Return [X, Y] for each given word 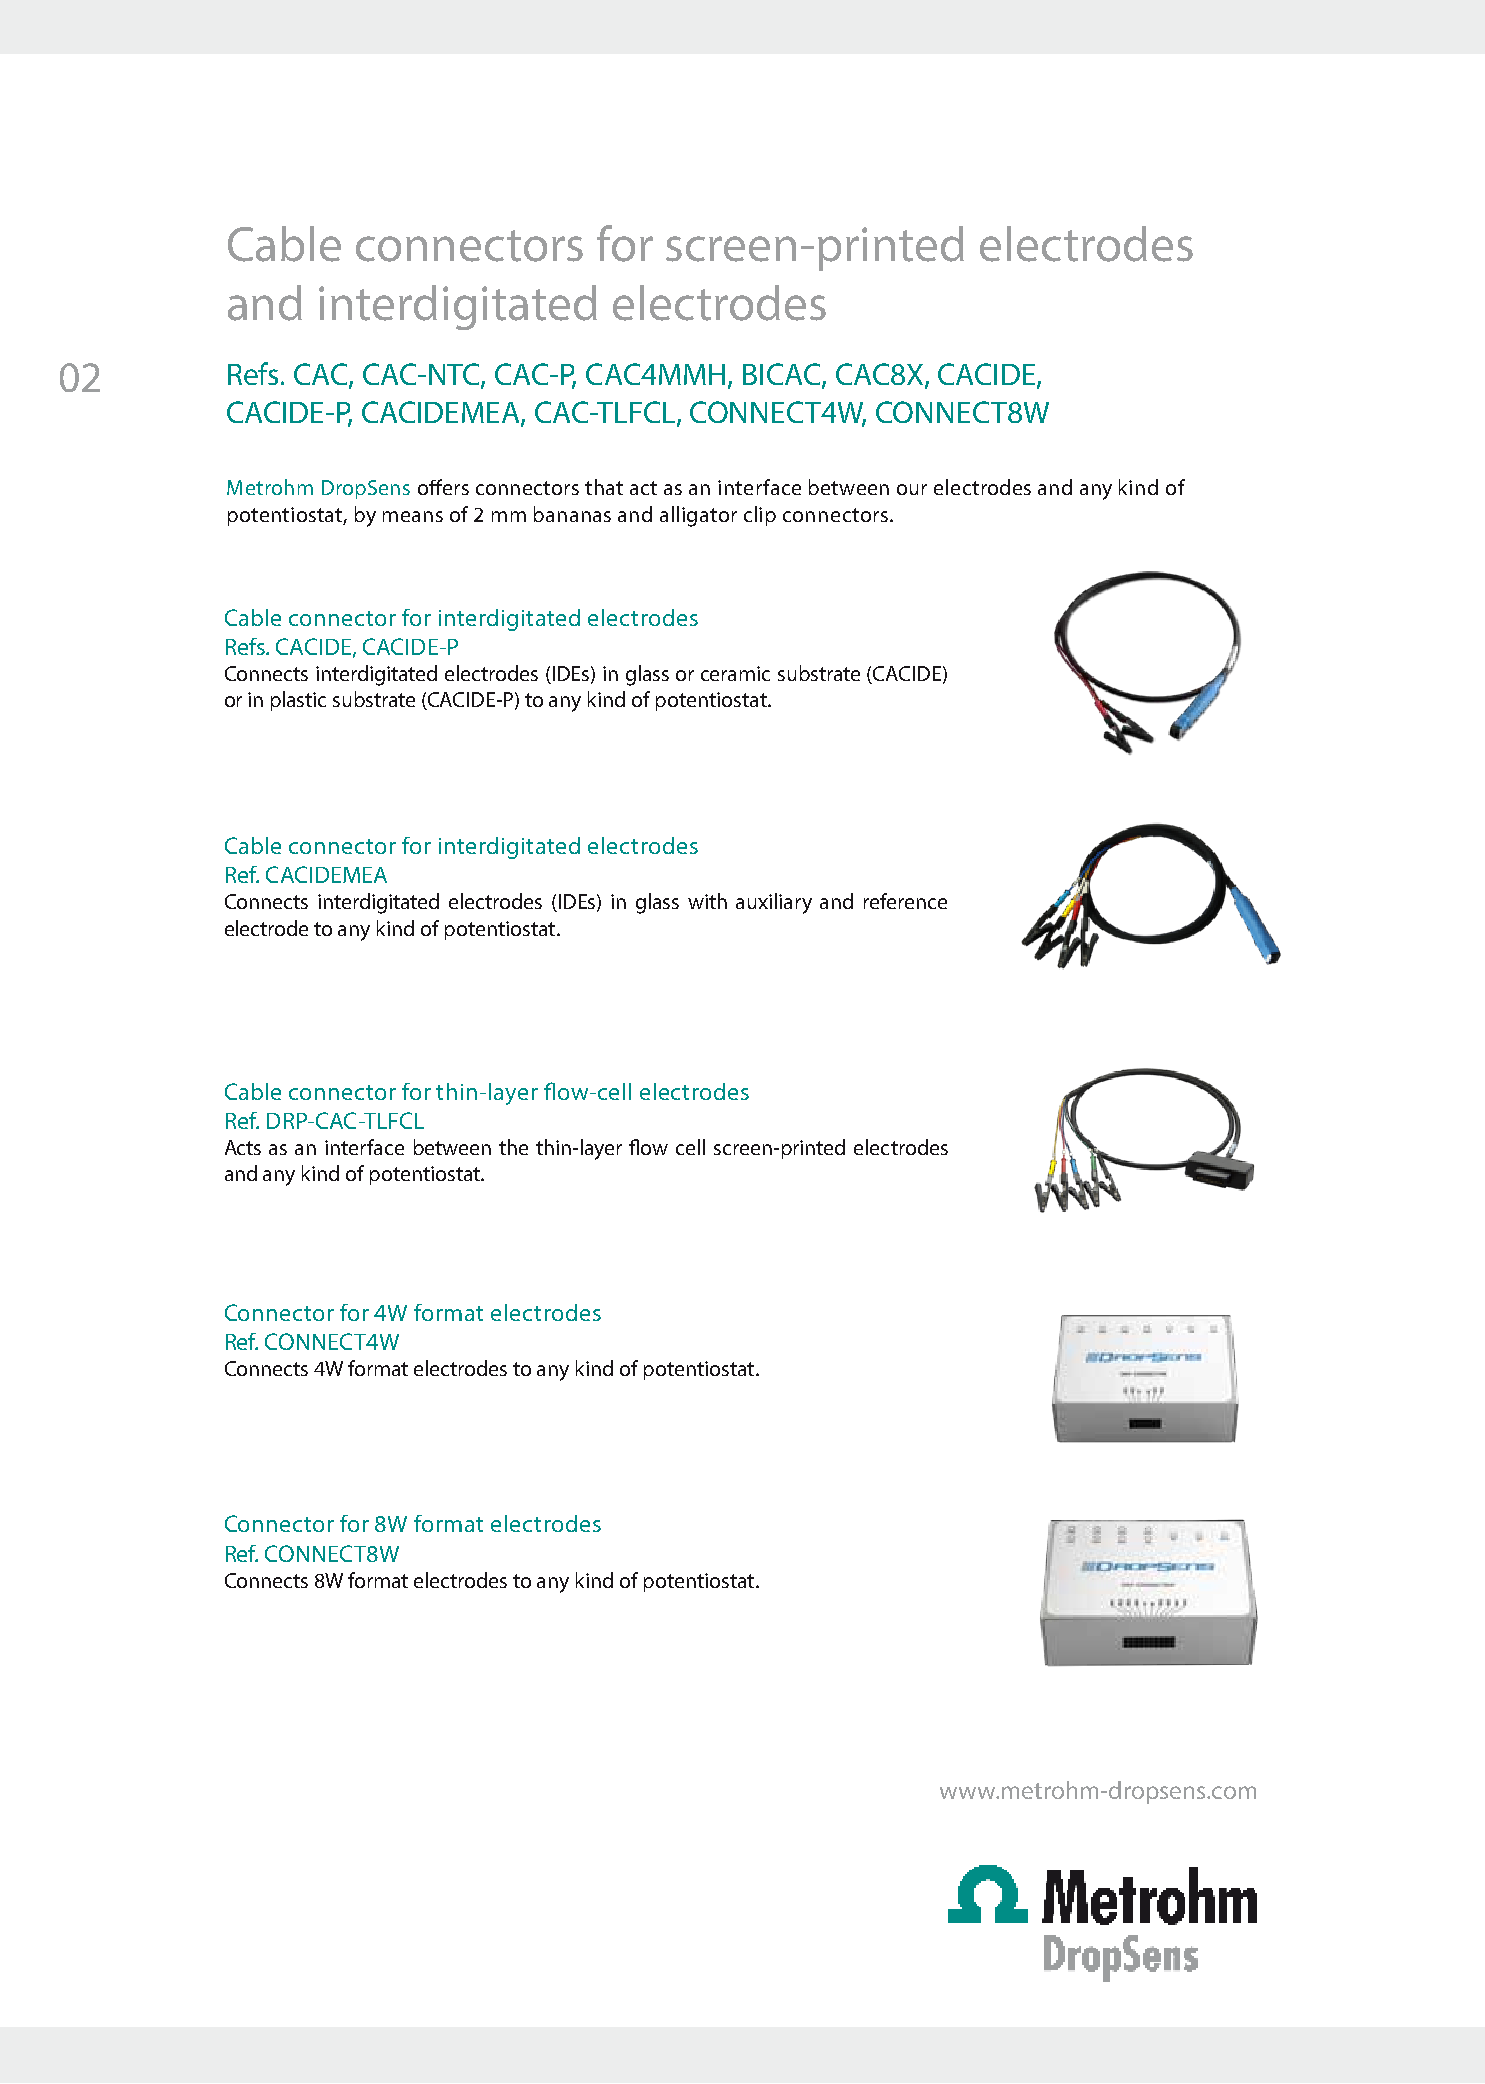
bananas [572, 514]
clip [760, 516]
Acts [243, 1147]
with [707, 901]
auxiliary [774, 903]
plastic [298, 701]
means [413, 516]
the [513, 1147]
